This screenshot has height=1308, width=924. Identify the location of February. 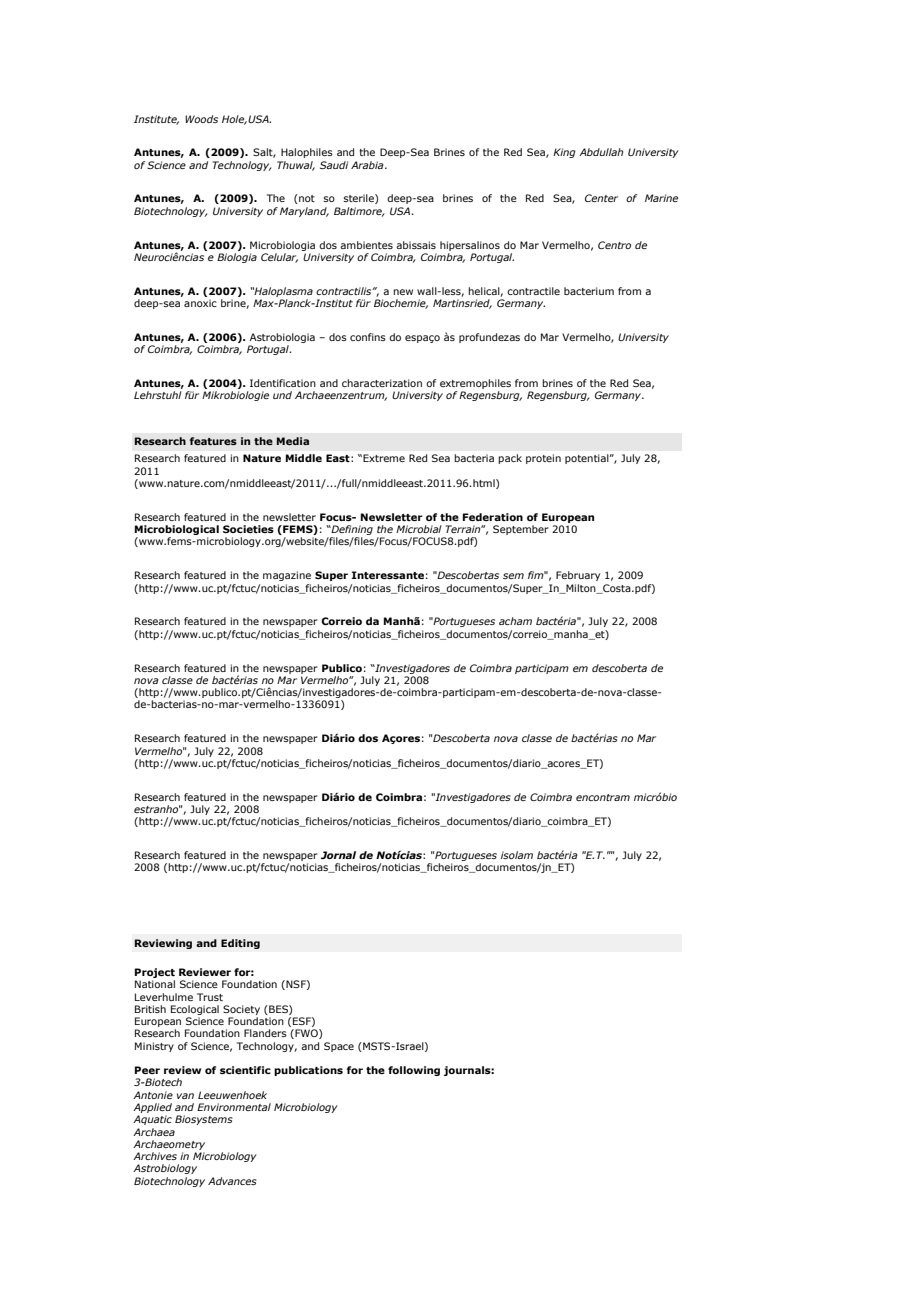
(578, 576).
